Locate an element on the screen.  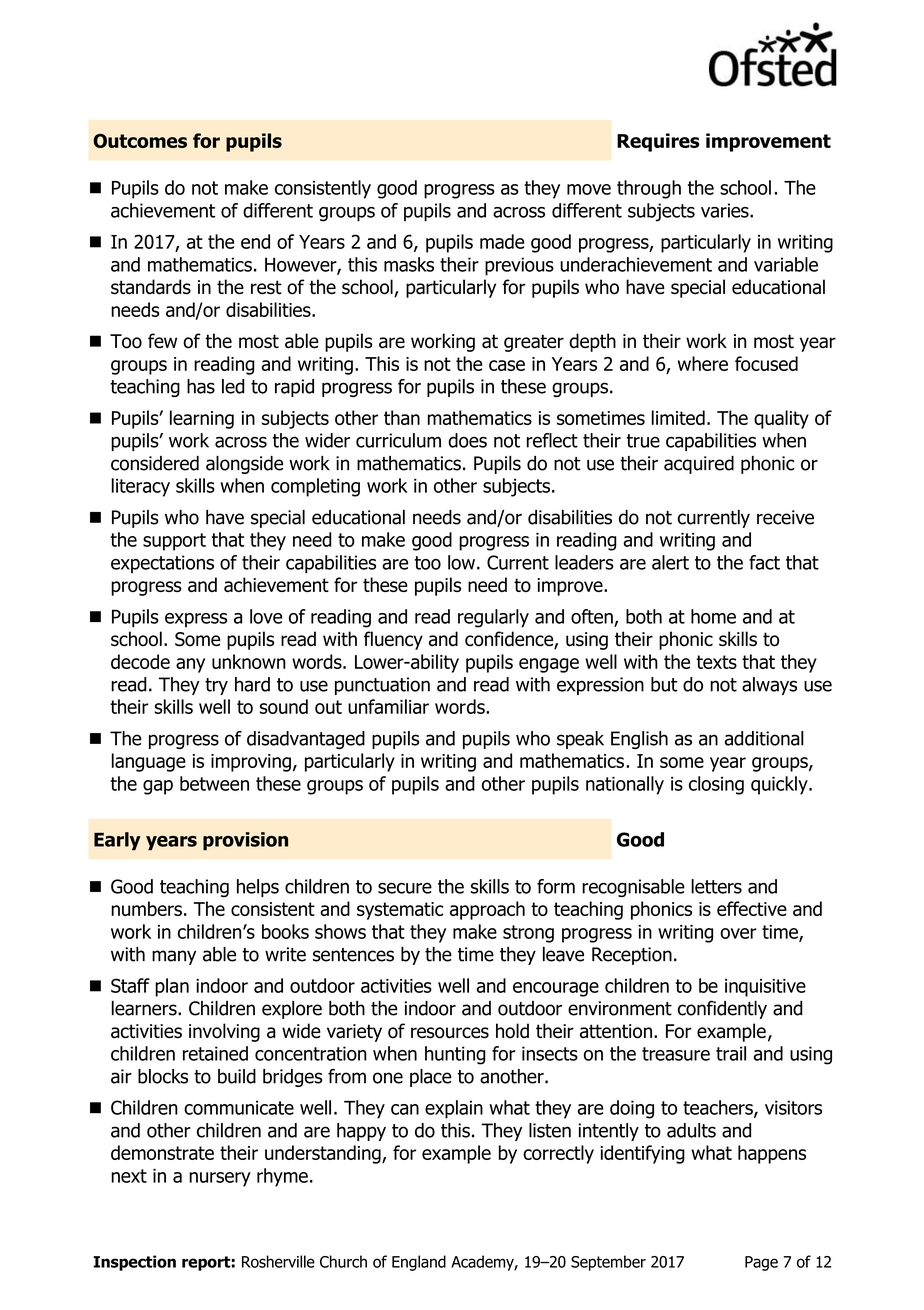
nursery is located at coordinates (220, 1179).
